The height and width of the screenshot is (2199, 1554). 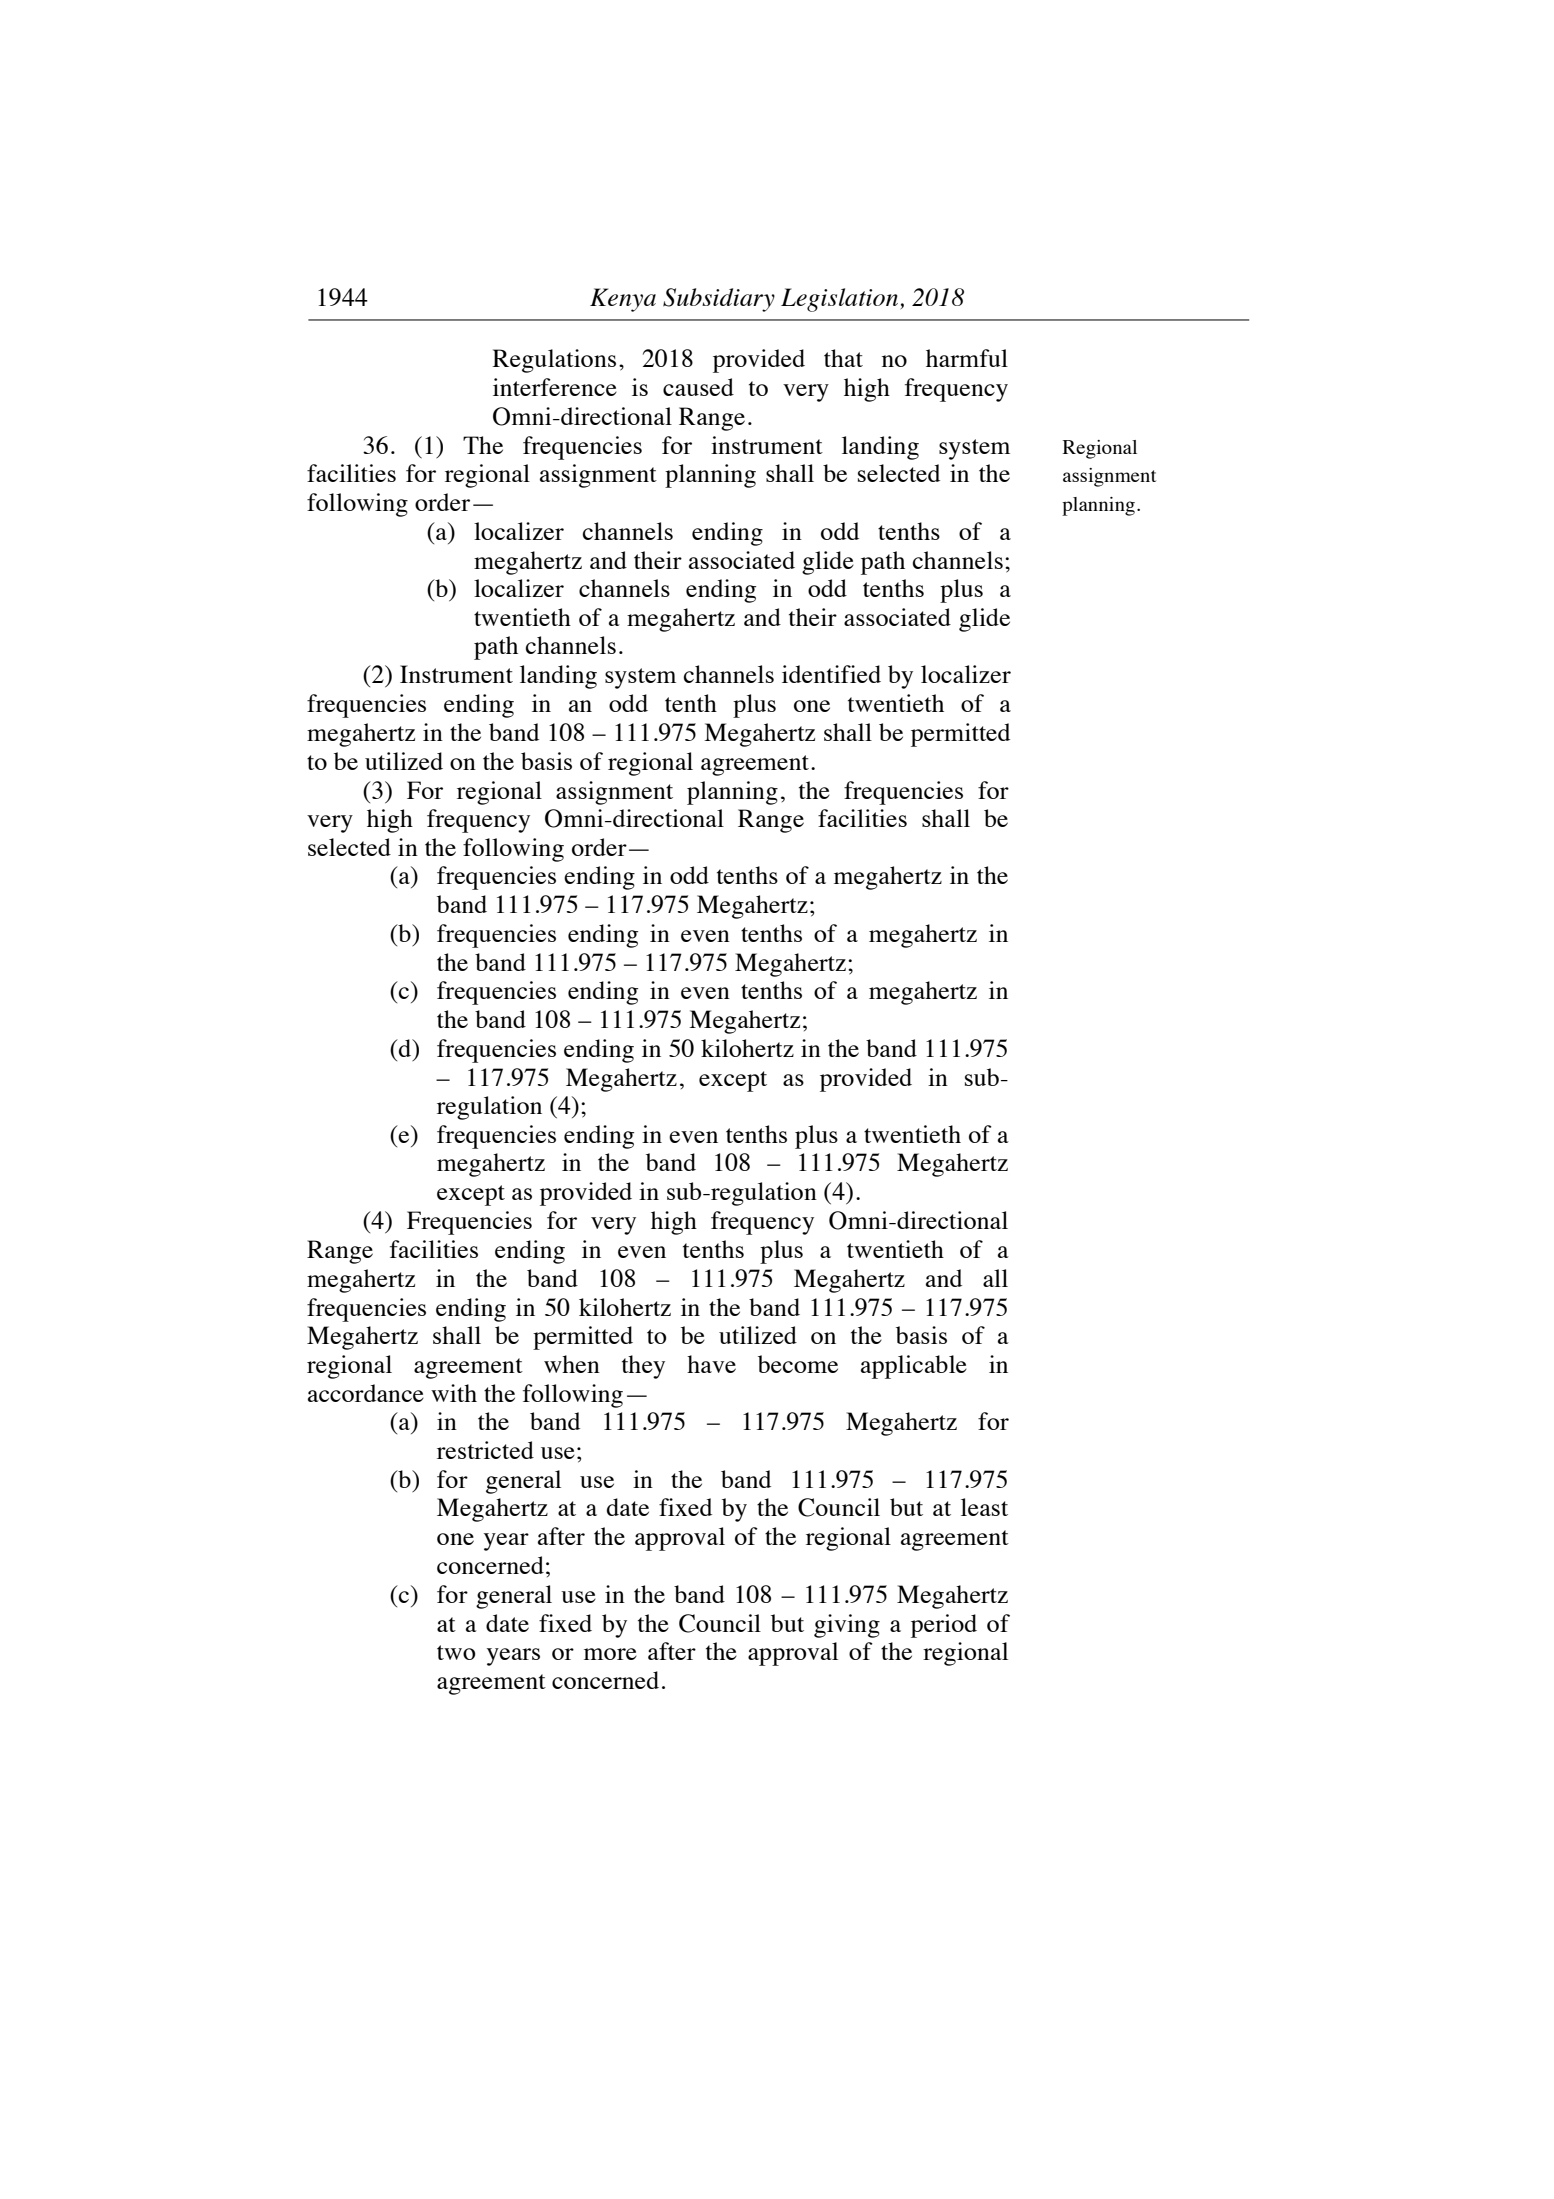 What do you see at coordinates (456, 1652) in the screenshot?
I see `two` at bounding box center [456, 1652].
